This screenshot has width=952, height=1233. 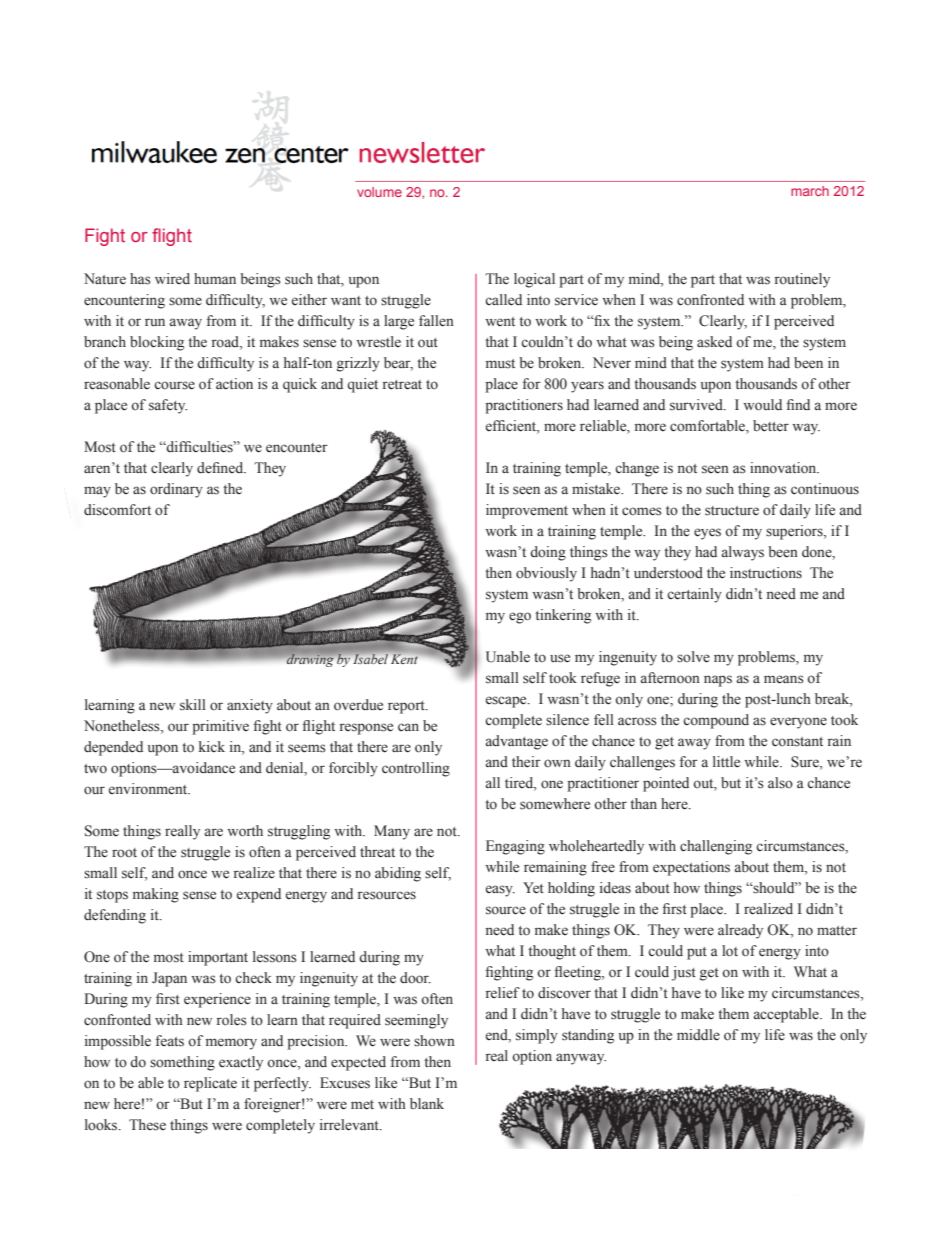 What do you see at coordinates (718, 681) in the screenshot?
I see `naps` at bounding box center [718, 681].
